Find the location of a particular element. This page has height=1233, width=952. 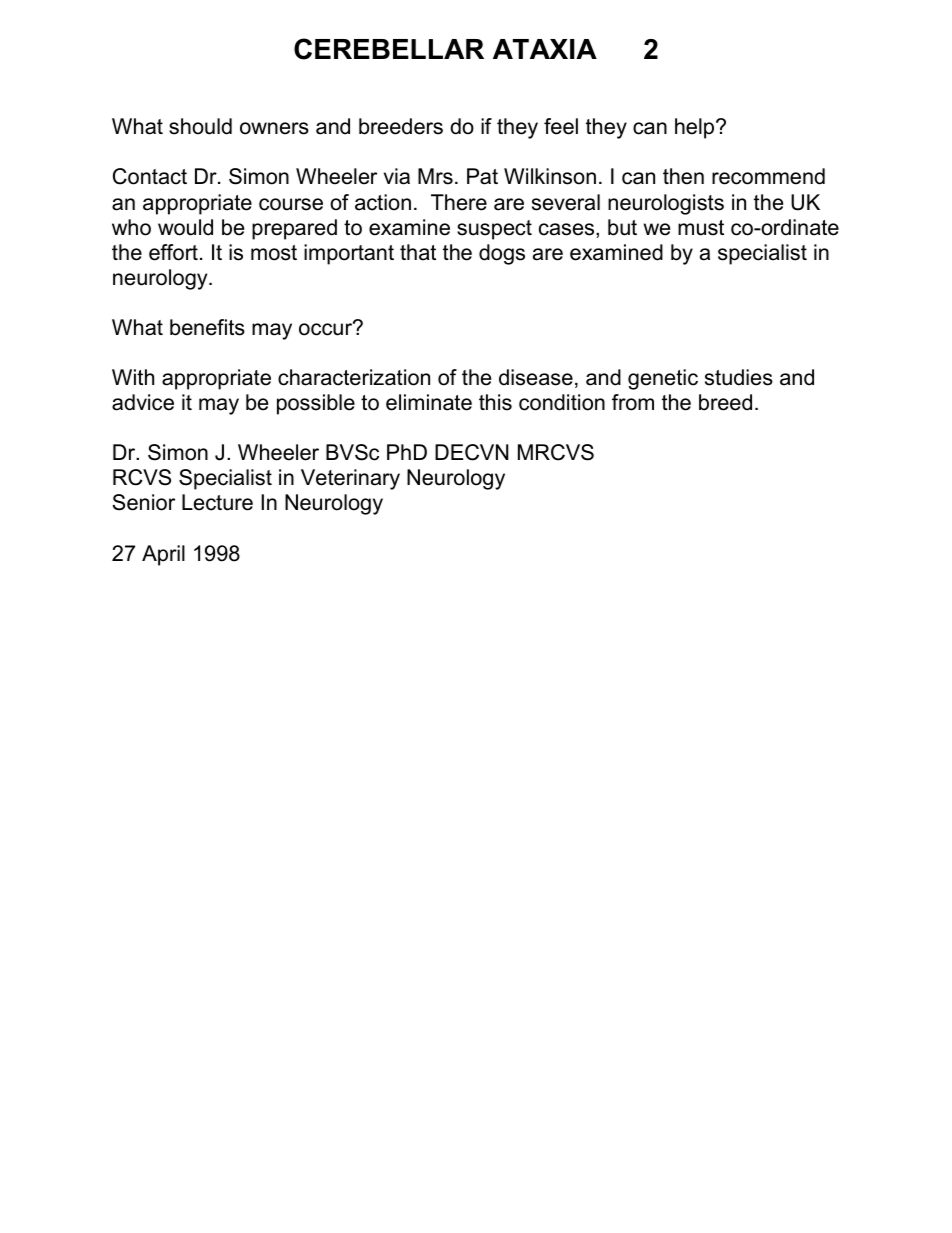

Mrs is located at coordinates (435, 176).
